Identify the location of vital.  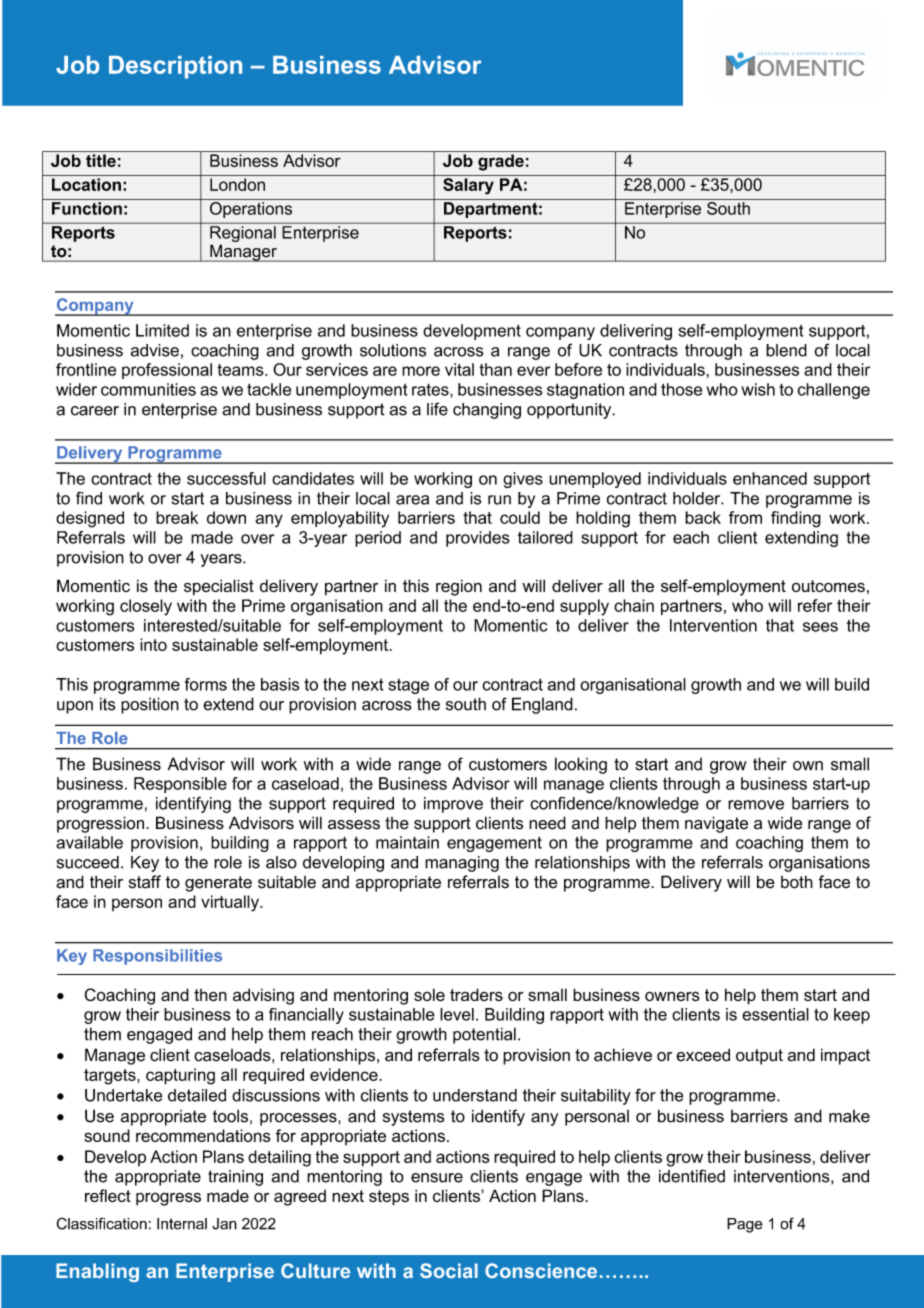
(459, 369).
